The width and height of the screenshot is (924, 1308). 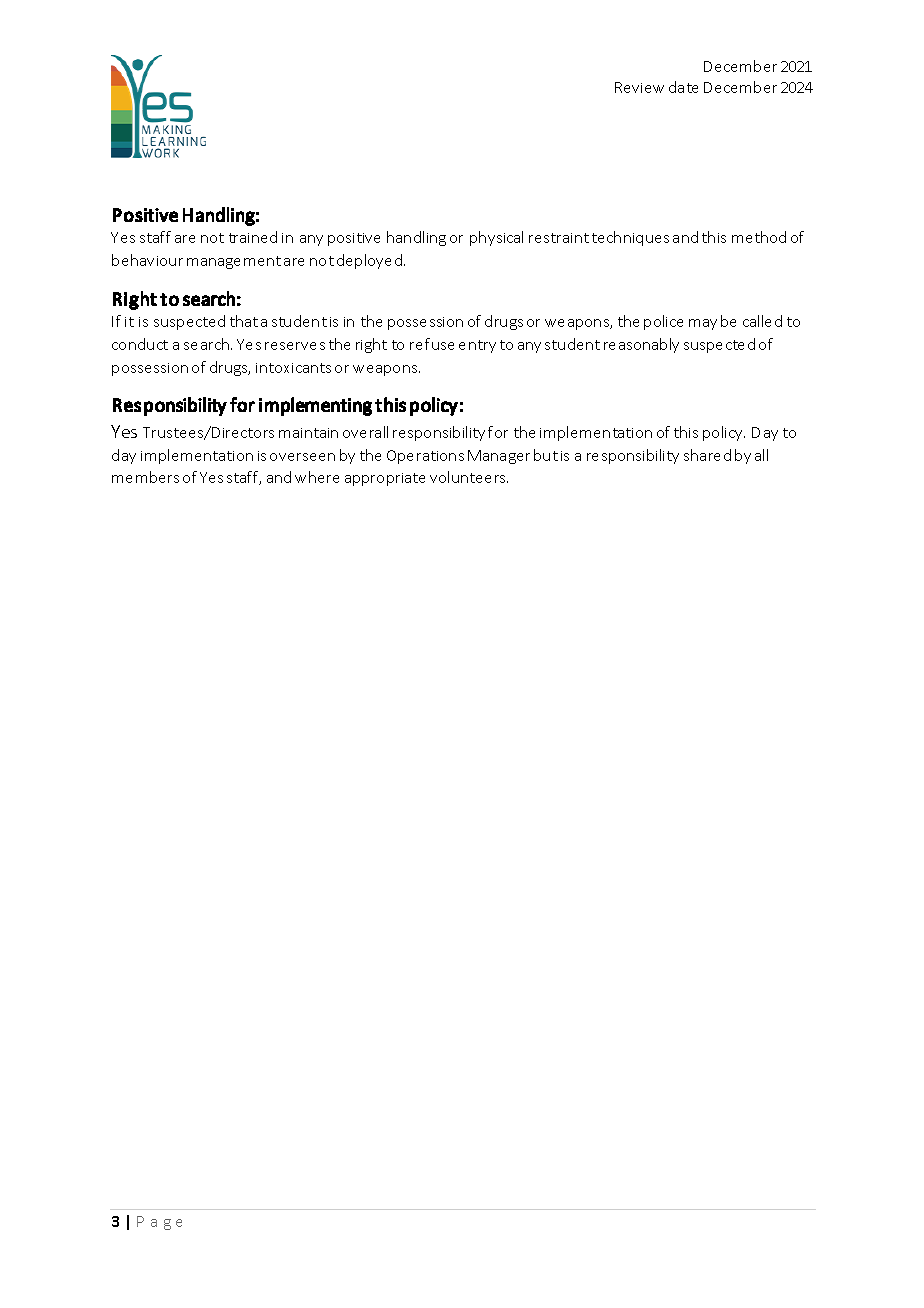 I want to click on method, so click(x=759, y=237).
